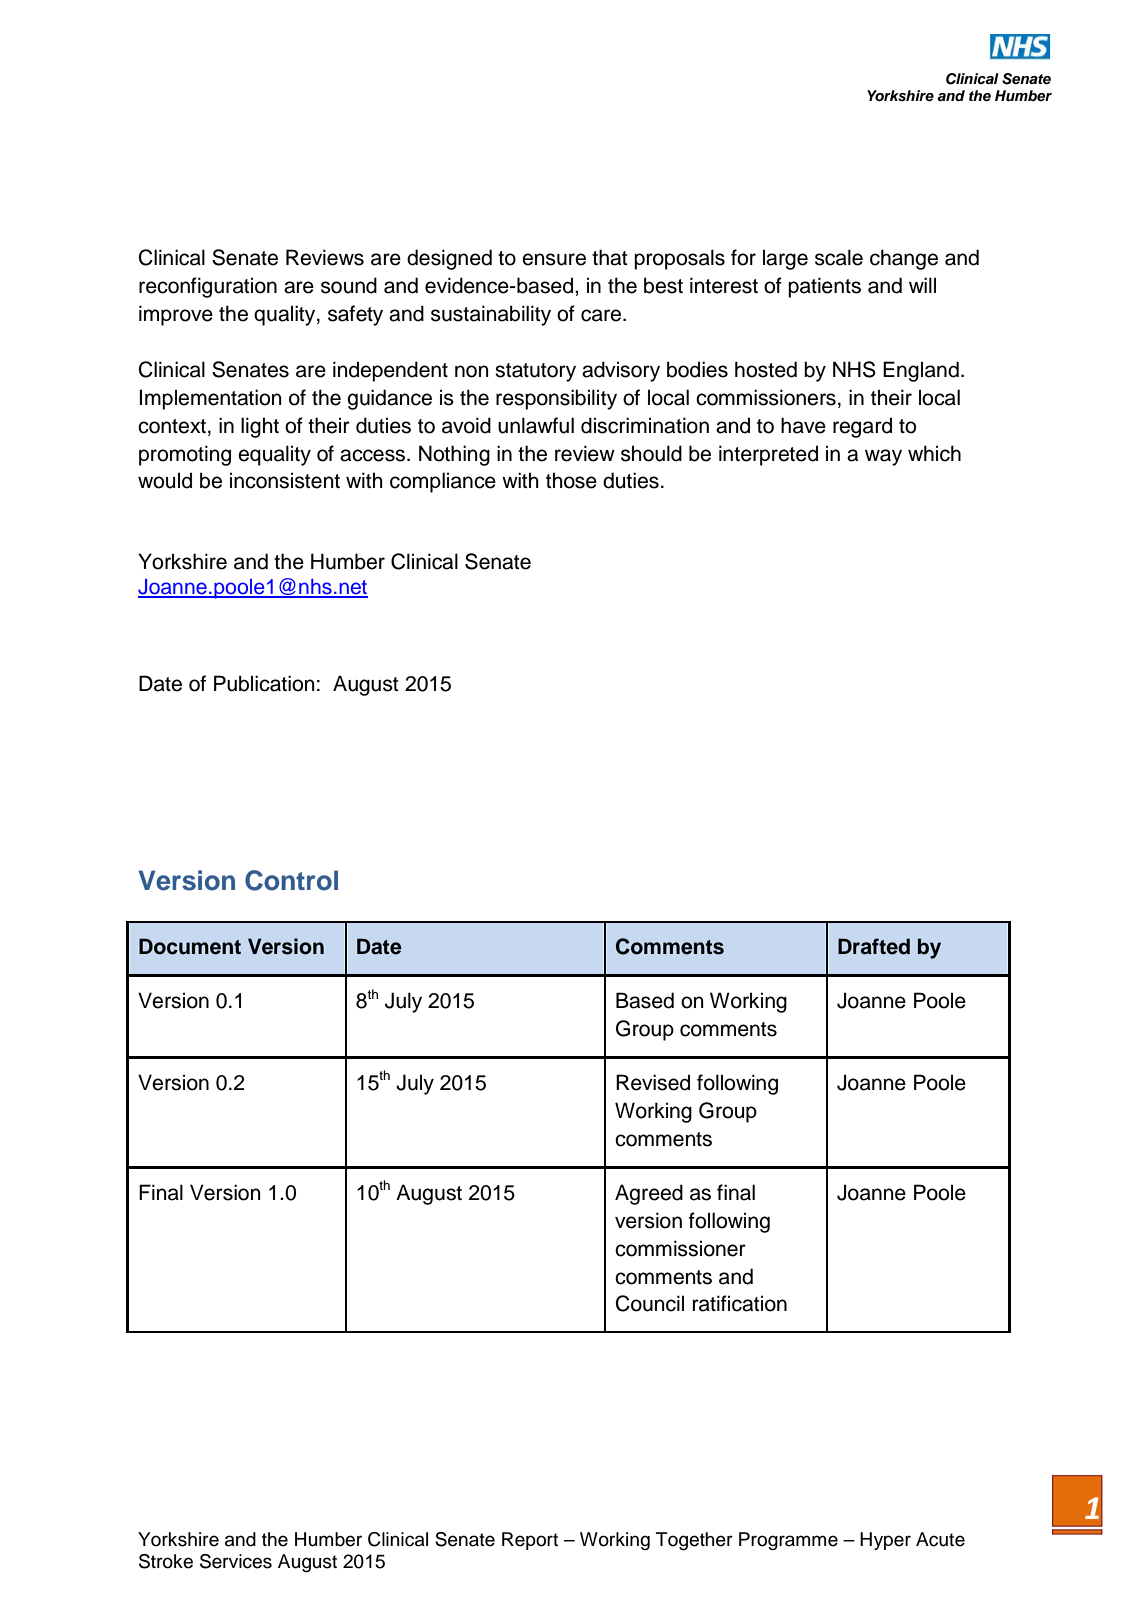  What do you see at coordinates (883, 457) in the screenshot?
I see `way` at bounding box center [883, 457].
